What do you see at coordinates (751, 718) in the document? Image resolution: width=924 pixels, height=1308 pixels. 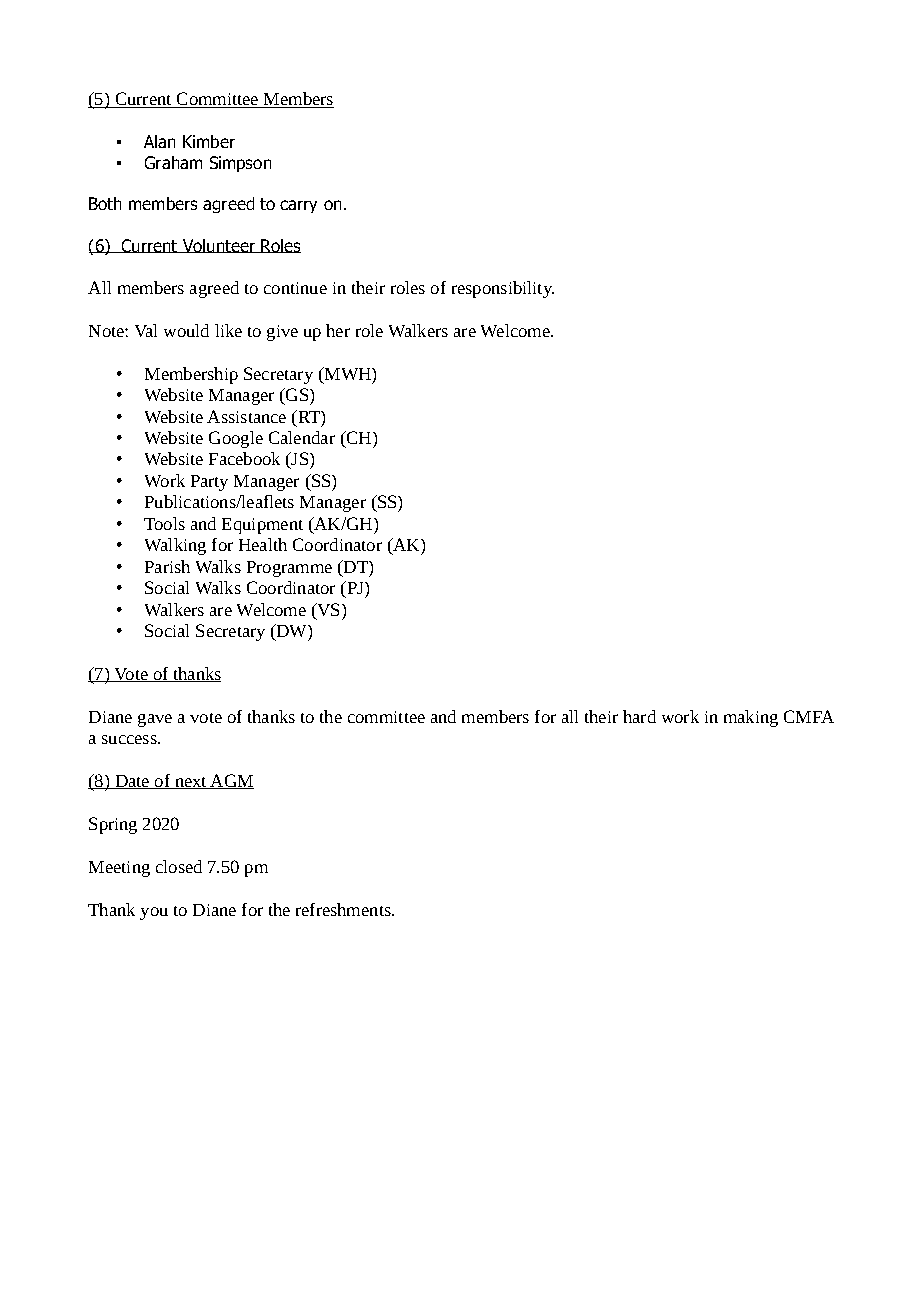 I see `making` at bounding box center [751, 718].
